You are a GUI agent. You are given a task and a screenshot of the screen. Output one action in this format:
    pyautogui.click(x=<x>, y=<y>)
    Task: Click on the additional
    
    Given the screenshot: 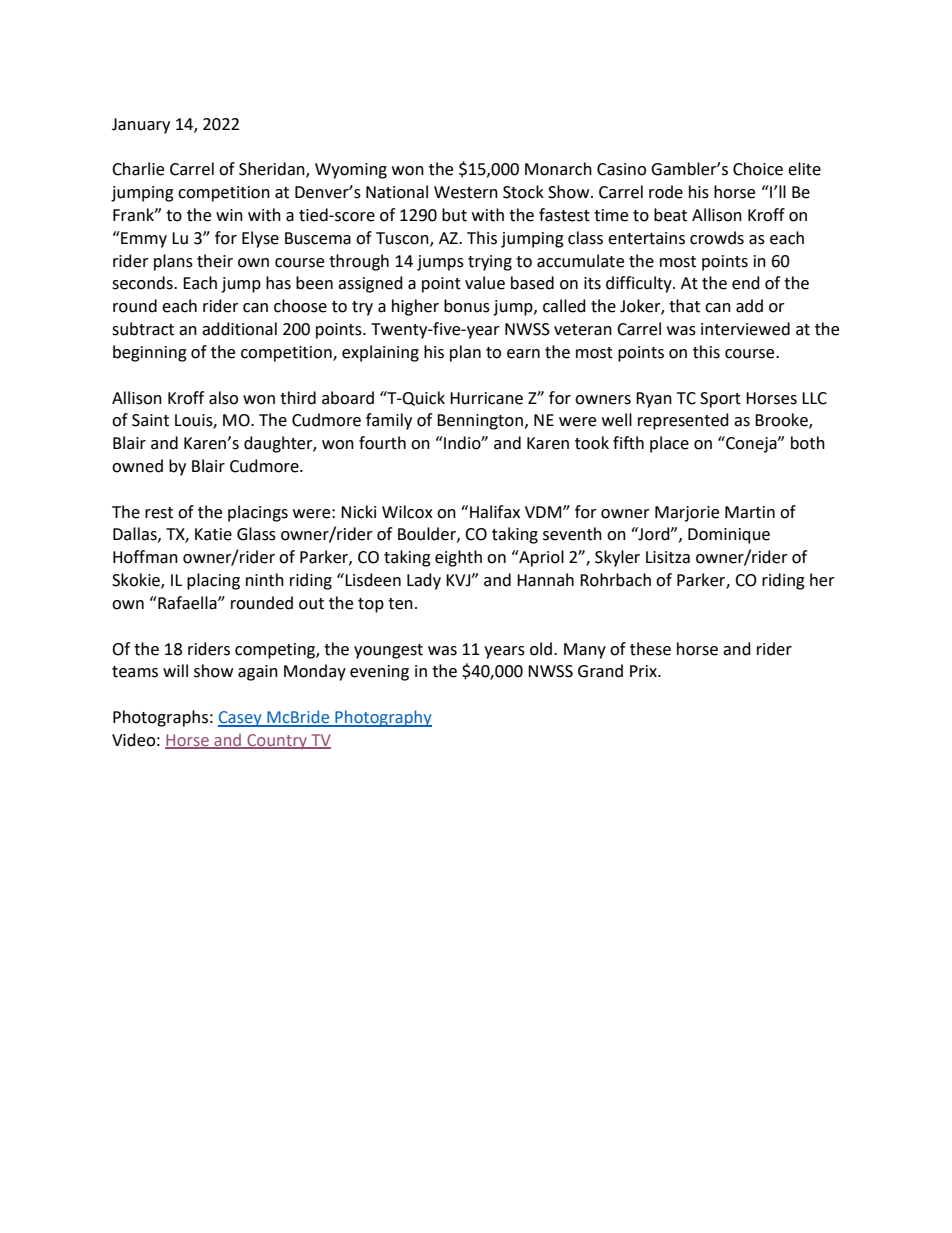 What is the action you would take?
    pyautogui.click(x=239, y=329)
